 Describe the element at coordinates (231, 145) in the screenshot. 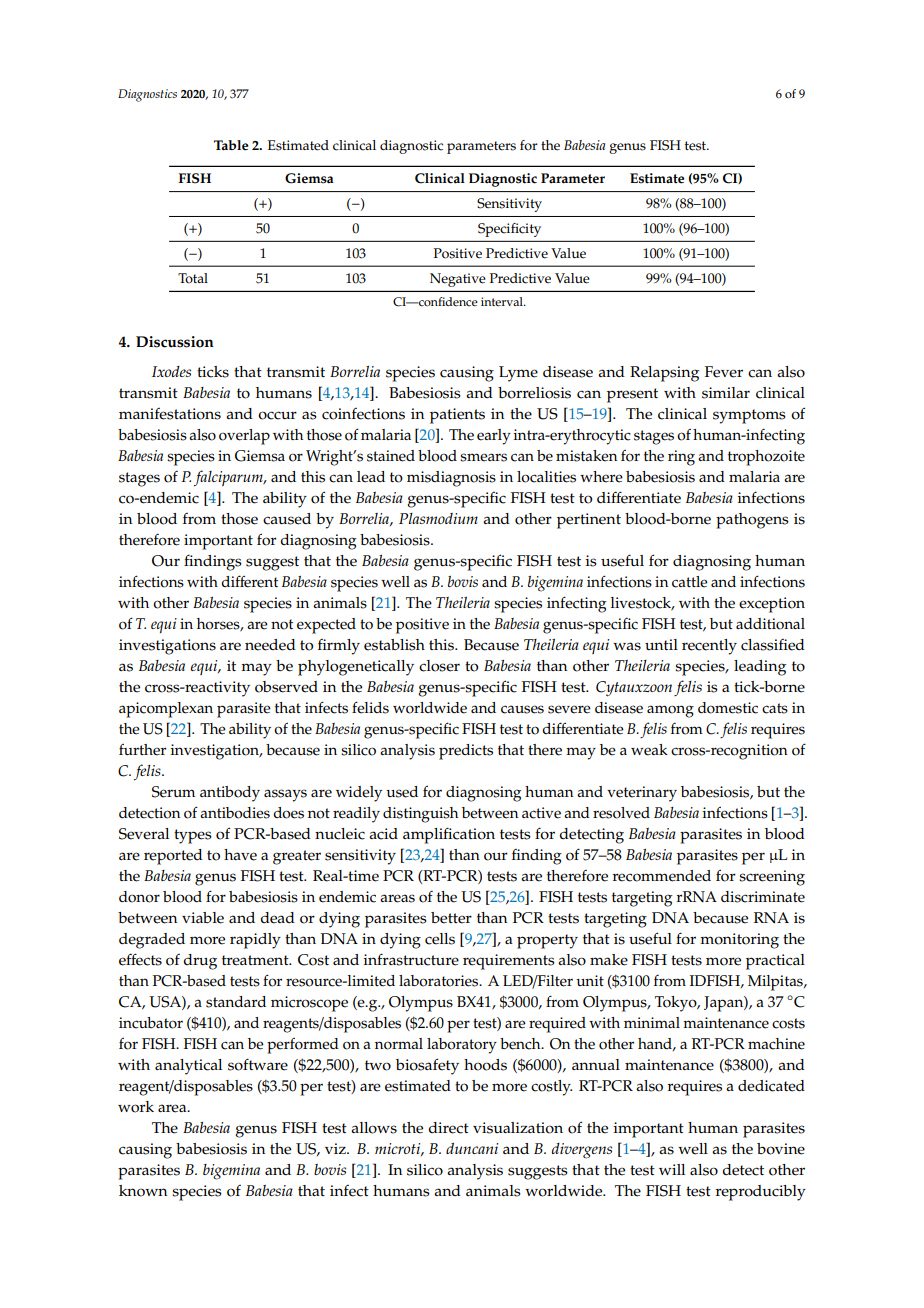

I see `Table` at that location.
